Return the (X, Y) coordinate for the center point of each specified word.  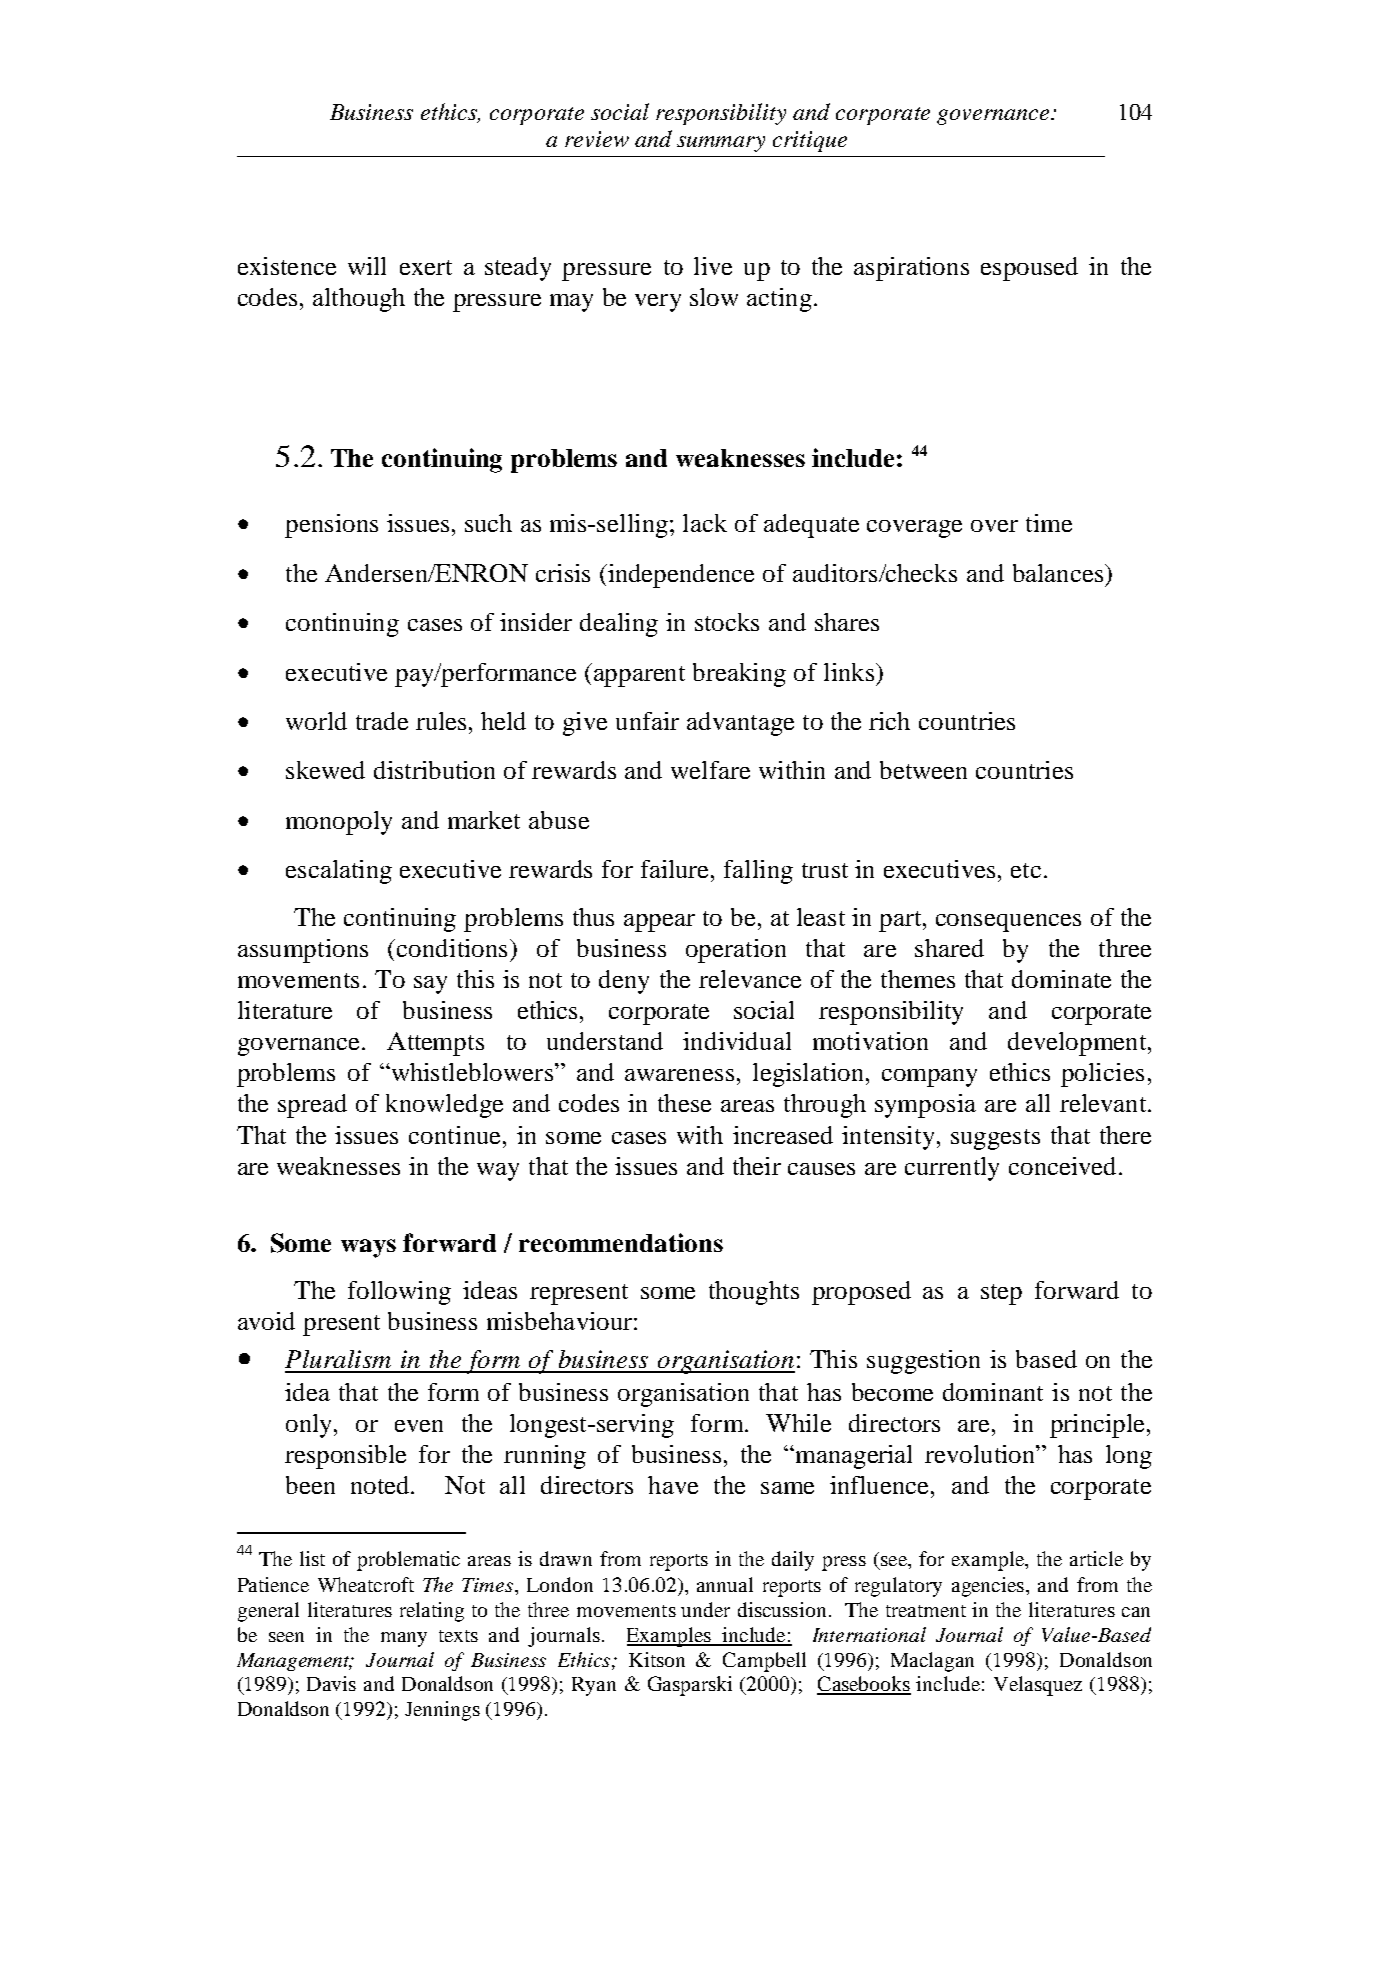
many (404, 1639)
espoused (1029, 269)
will (367, 266)
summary (721, 144)
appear (659, 923)
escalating (339, 872)
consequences (1008, 923)
